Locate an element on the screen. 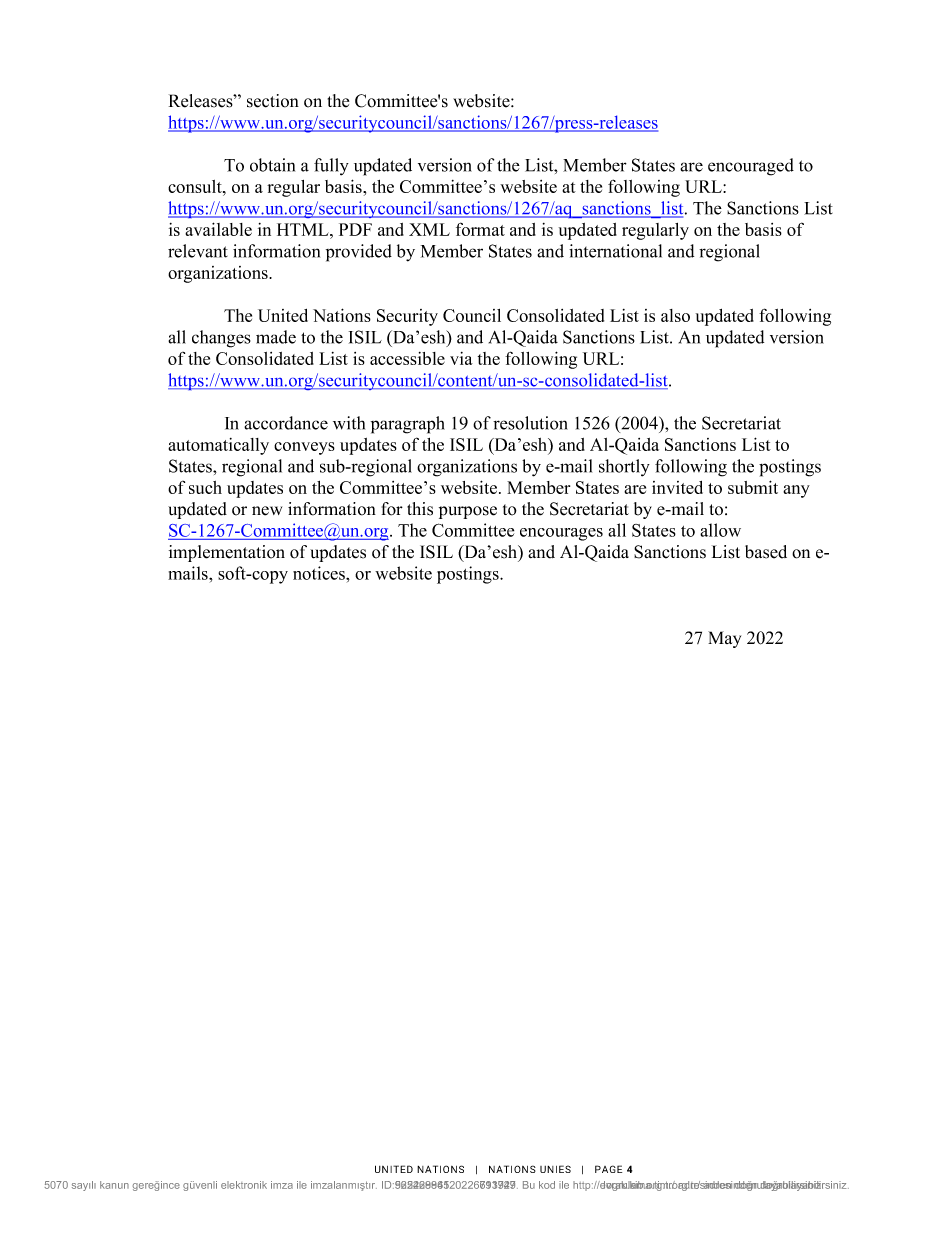 This screenshot has width=952, height=1233. via is located at coordinates (461, 358).
